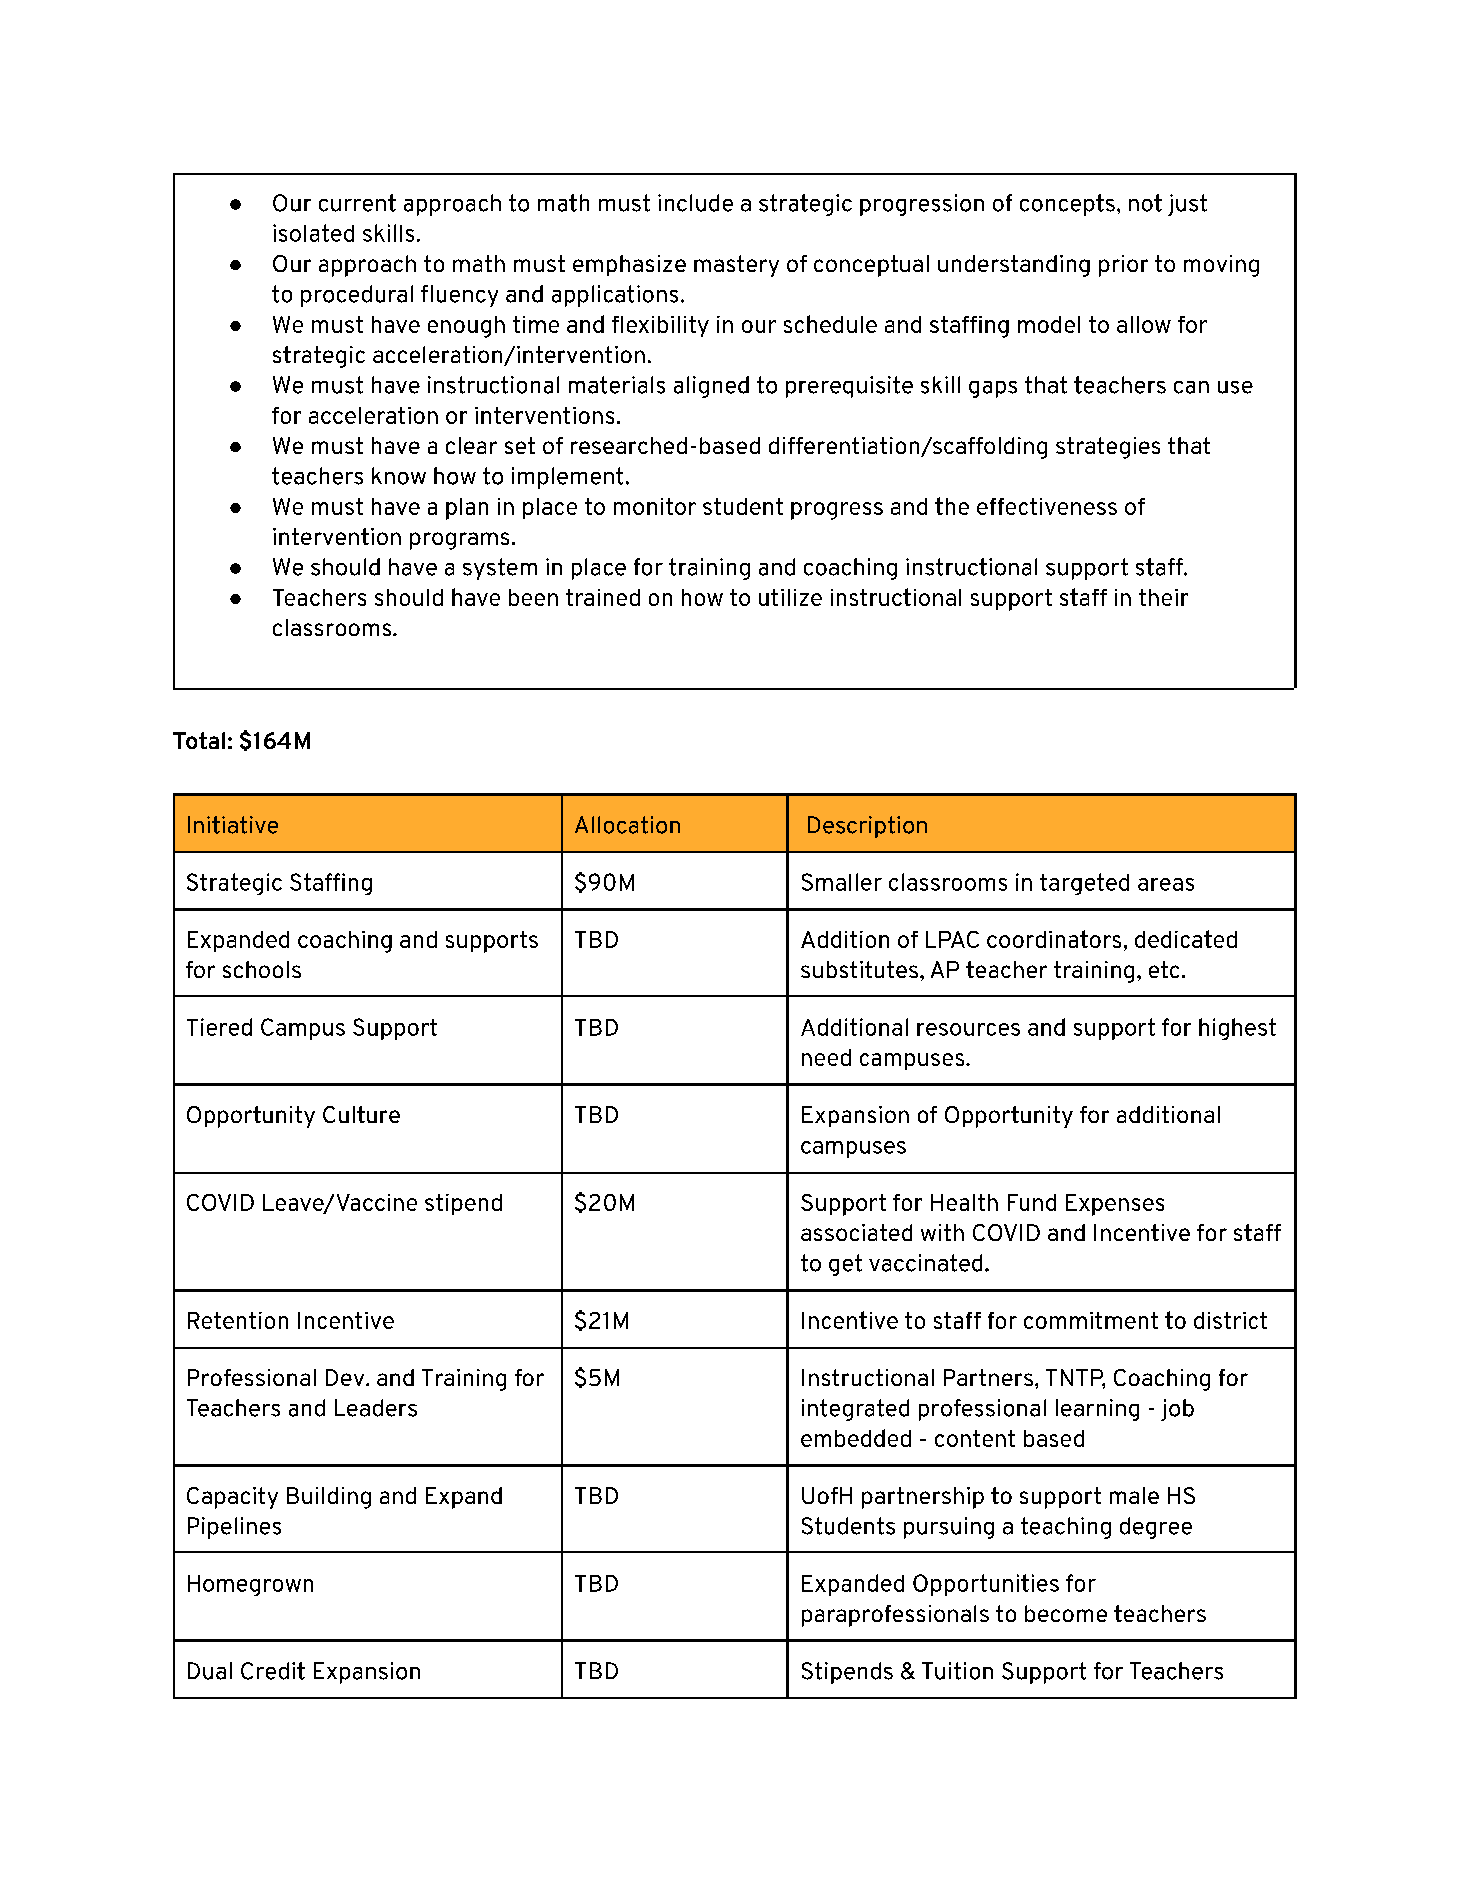  What do you see at coordinates (1123, 266) in the document?
I see `prior` at bounding box center [1123, 266].
